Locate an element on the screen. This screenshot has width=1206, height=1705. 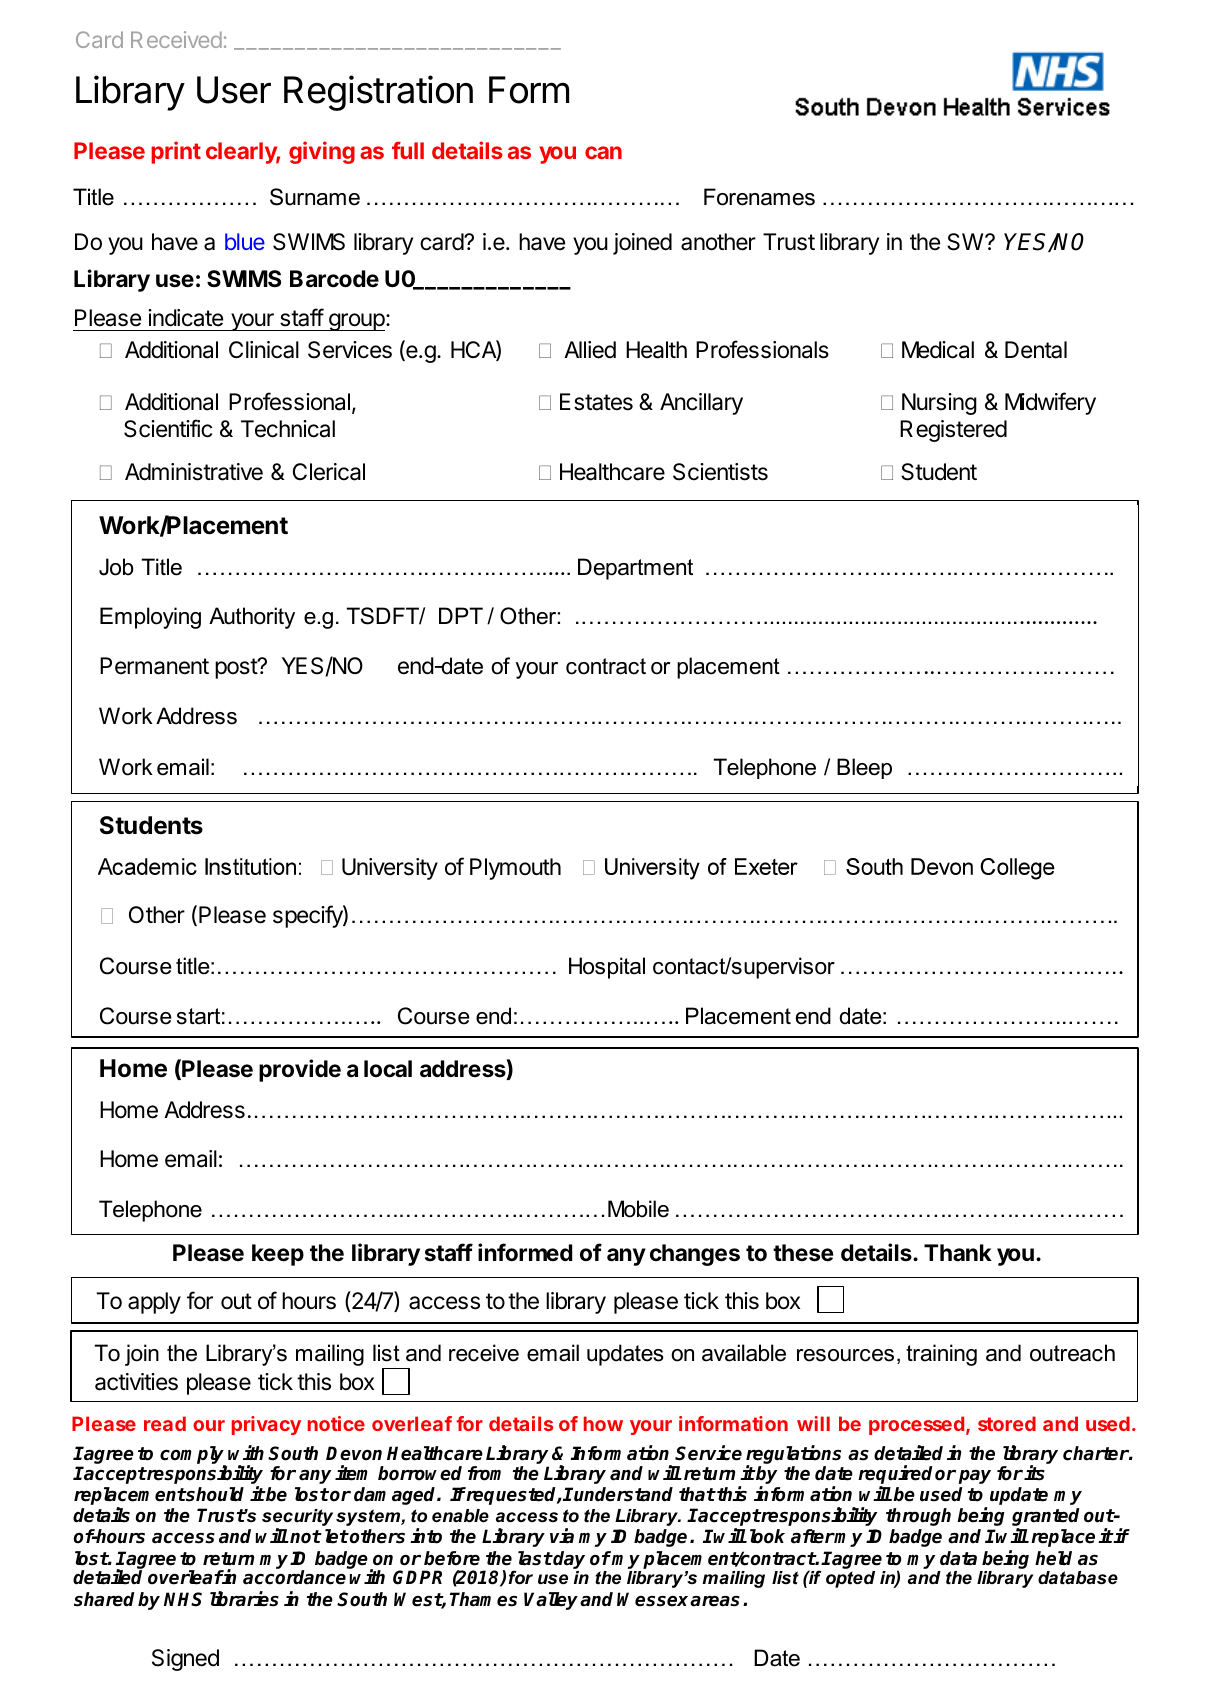
Administrative is located at coordinates (194, 472).
